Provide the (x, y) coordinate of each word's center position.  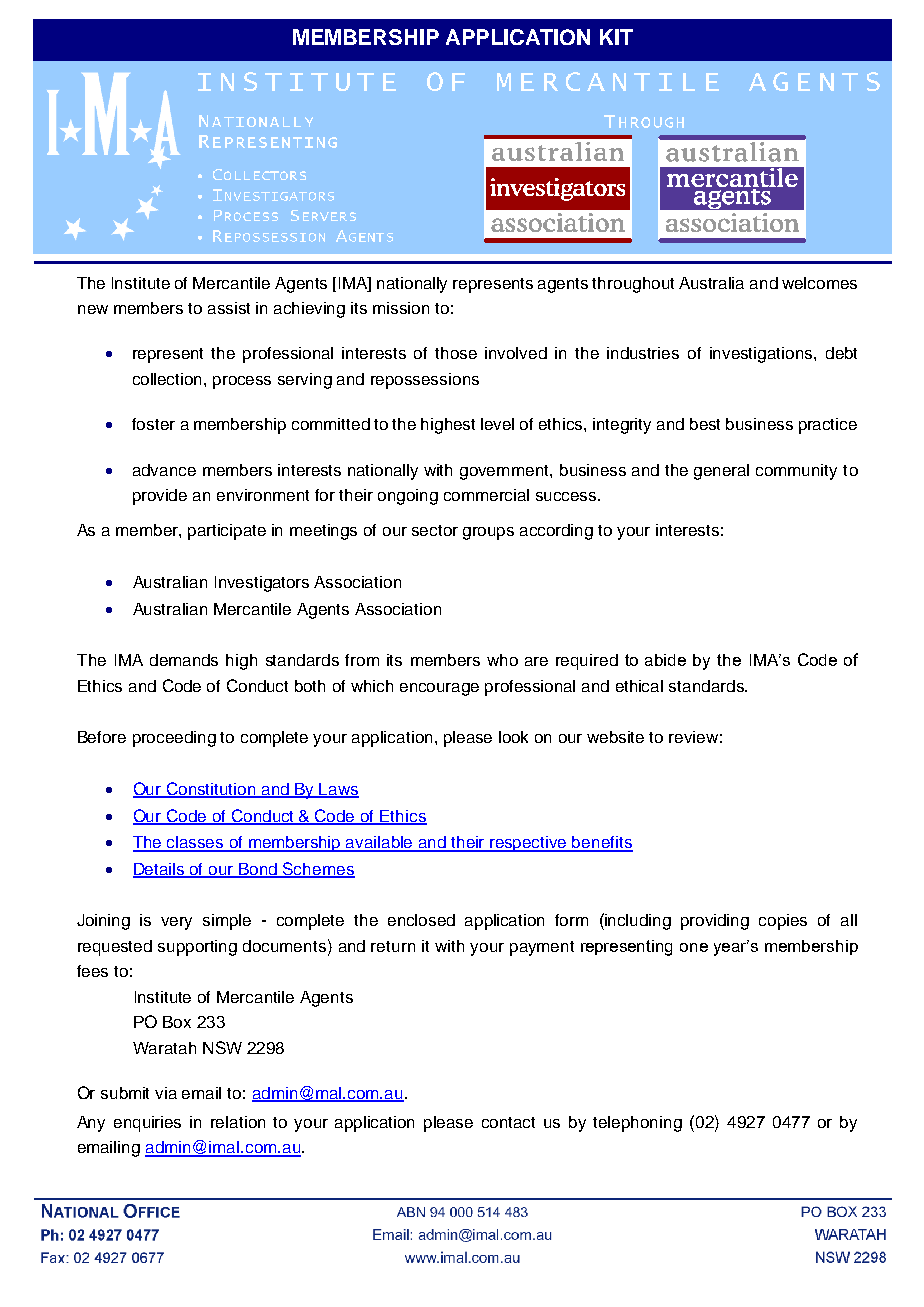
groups (488, 533)
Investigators (262, 584)
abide (665, 660)
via (166, 1093)
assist (229, 308)
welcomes (819, 283)
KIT (616, 37)
